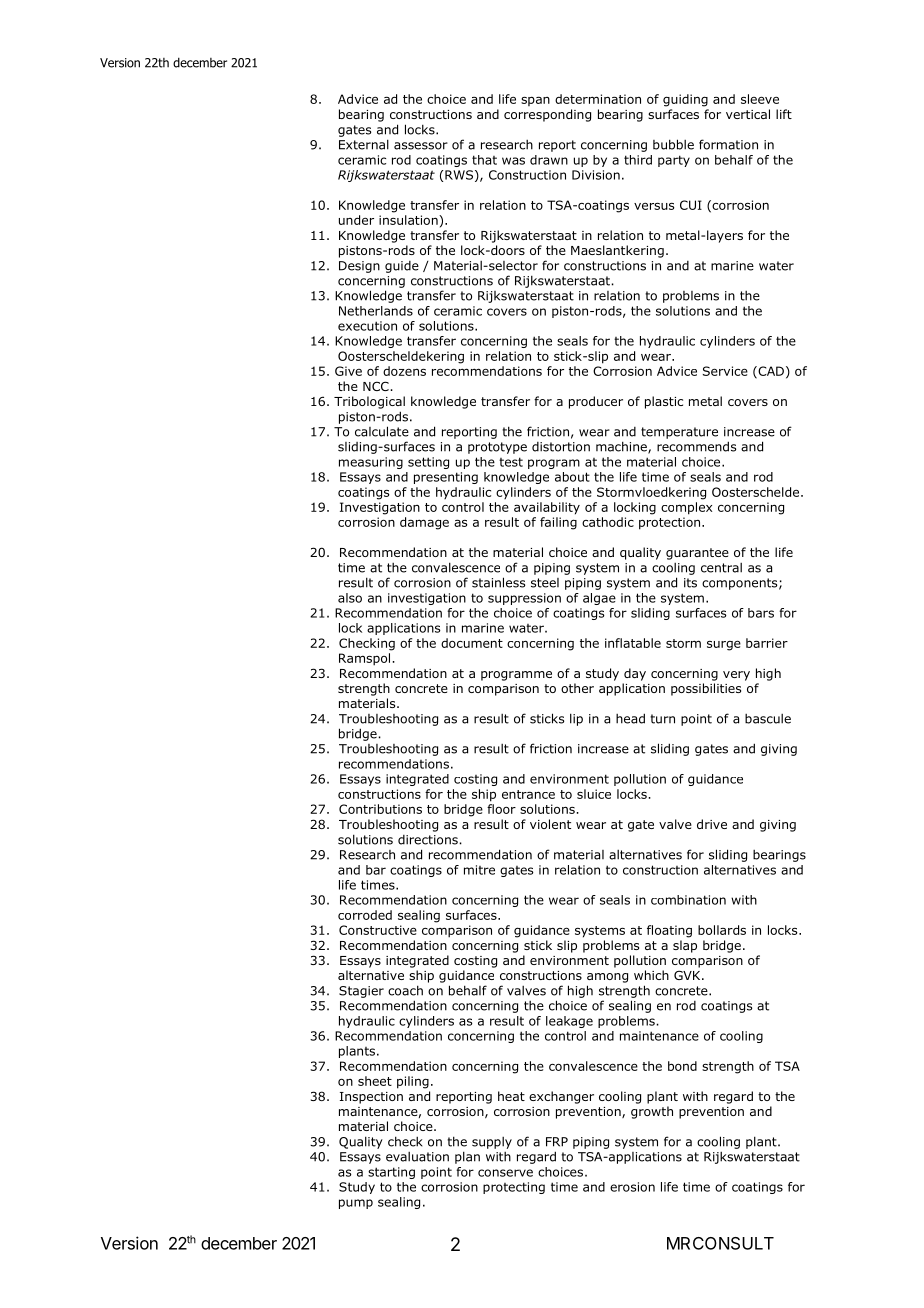  I want to click on other, so click(577, 688).
